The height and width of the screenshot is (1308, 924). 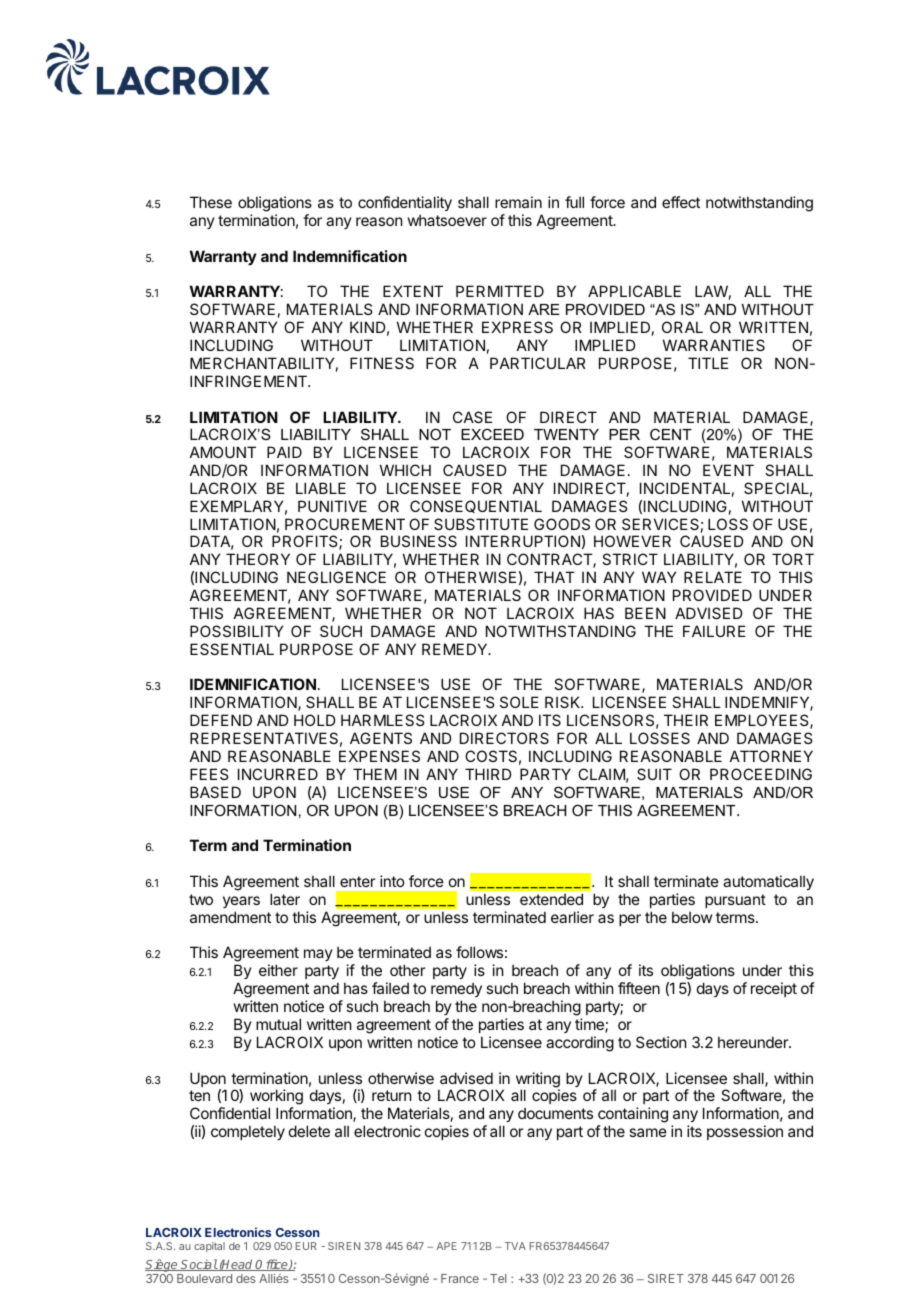 What do you see at coordinates (523, 541) in the screenshot?
I see `INTERRUPTION` at bounding box center [523, 541].
